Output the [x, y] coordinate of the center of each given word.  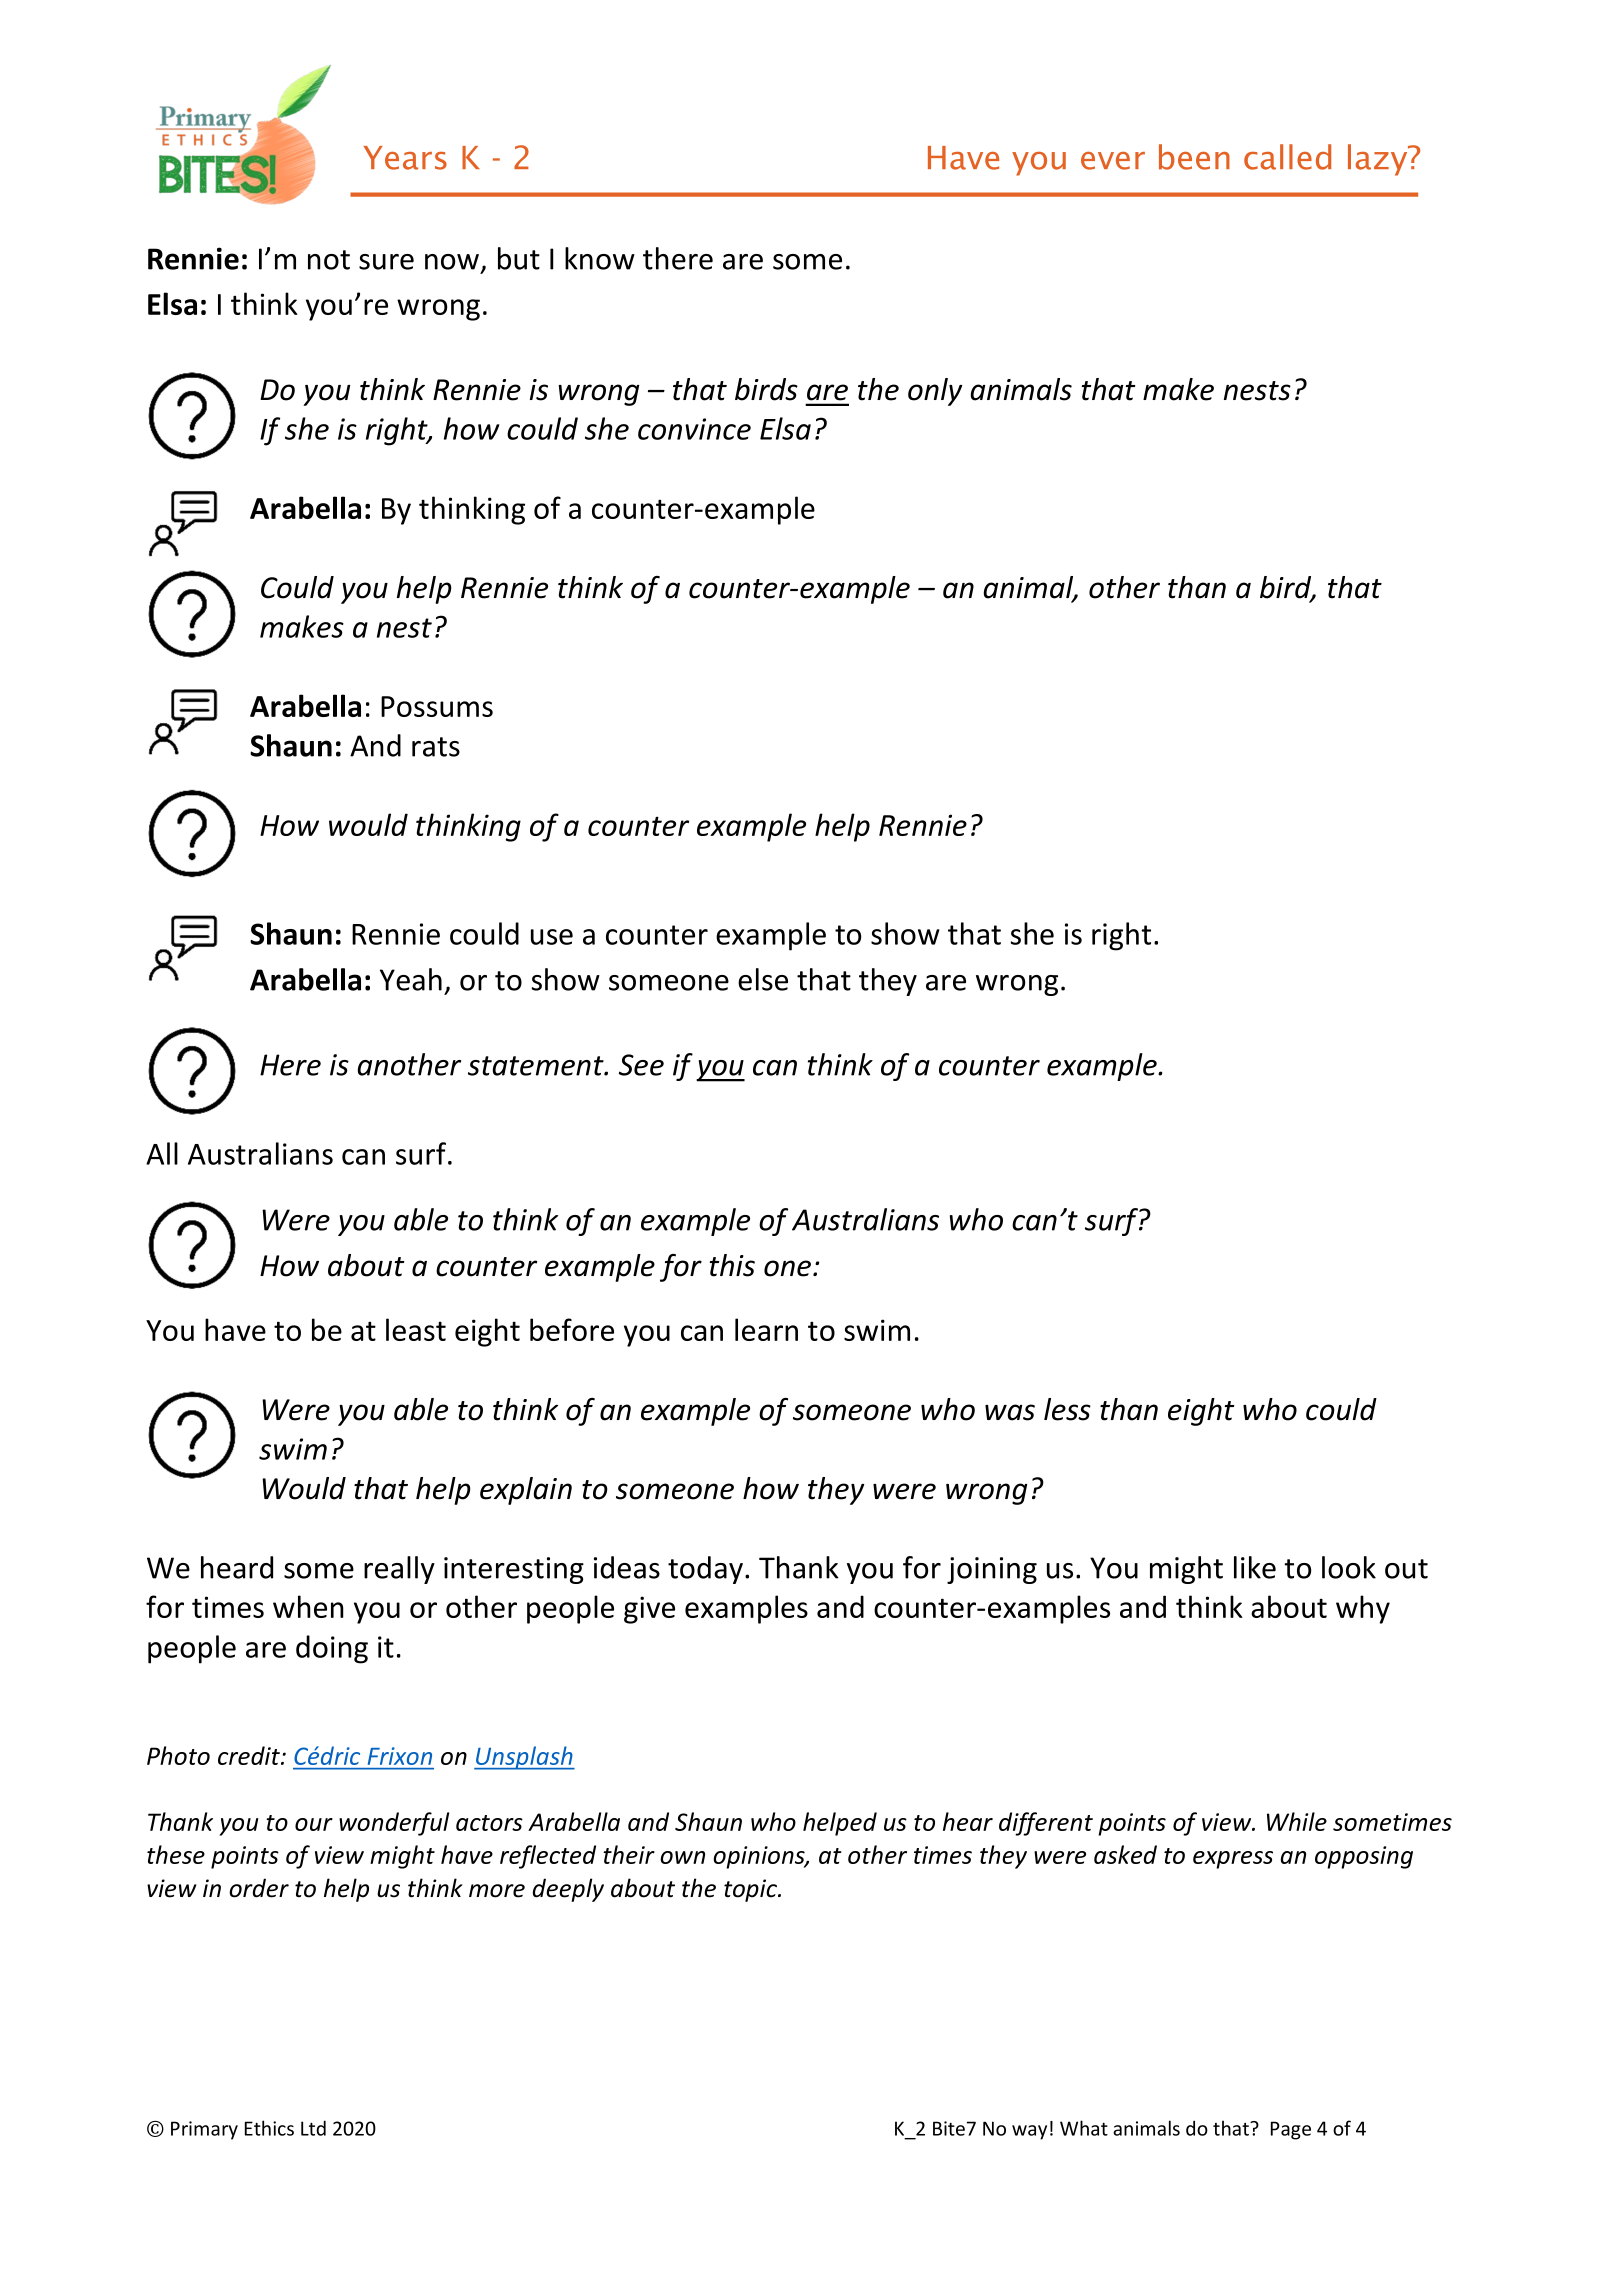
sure [386, 262]
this [732, 1265]
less [1067, 1409]
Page [1291, 2130]
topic [752, 1890]
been [1194, 157]
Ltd [313, 2128]
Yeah [411, 979]
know [600, 258]
